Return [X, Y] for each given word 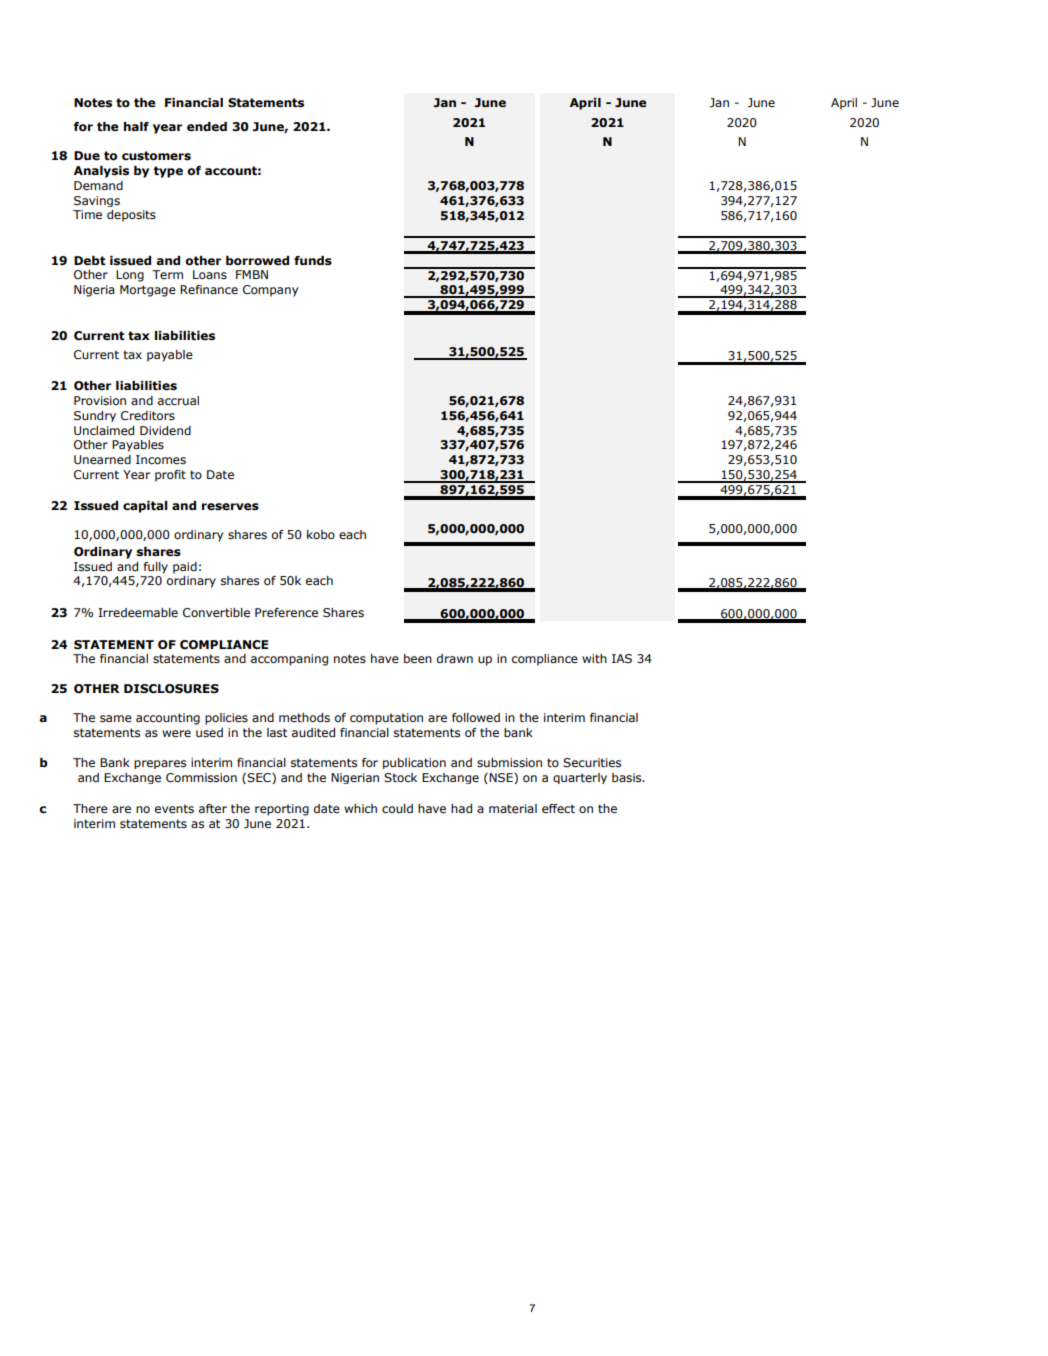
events [174, 808]
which [360, 808]
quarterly [580, 778]
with [594, 658]
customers [156, 156]
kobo [321, 534]
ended [207, 127]
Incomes [161, 459]
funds [313, 260]
